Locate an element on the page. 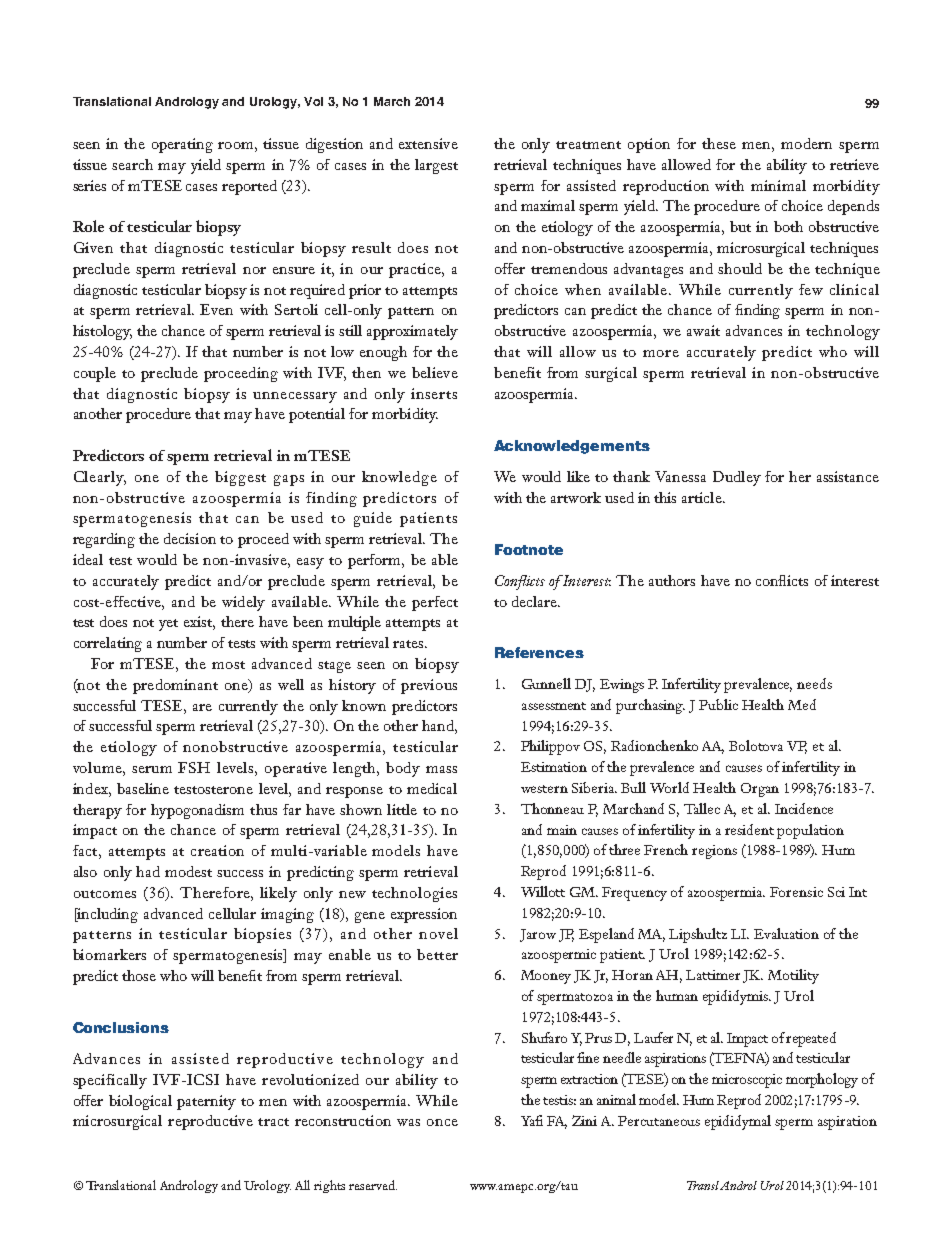 The image size is (952, 1247). Footnote is located at coordinates (529, 549).
